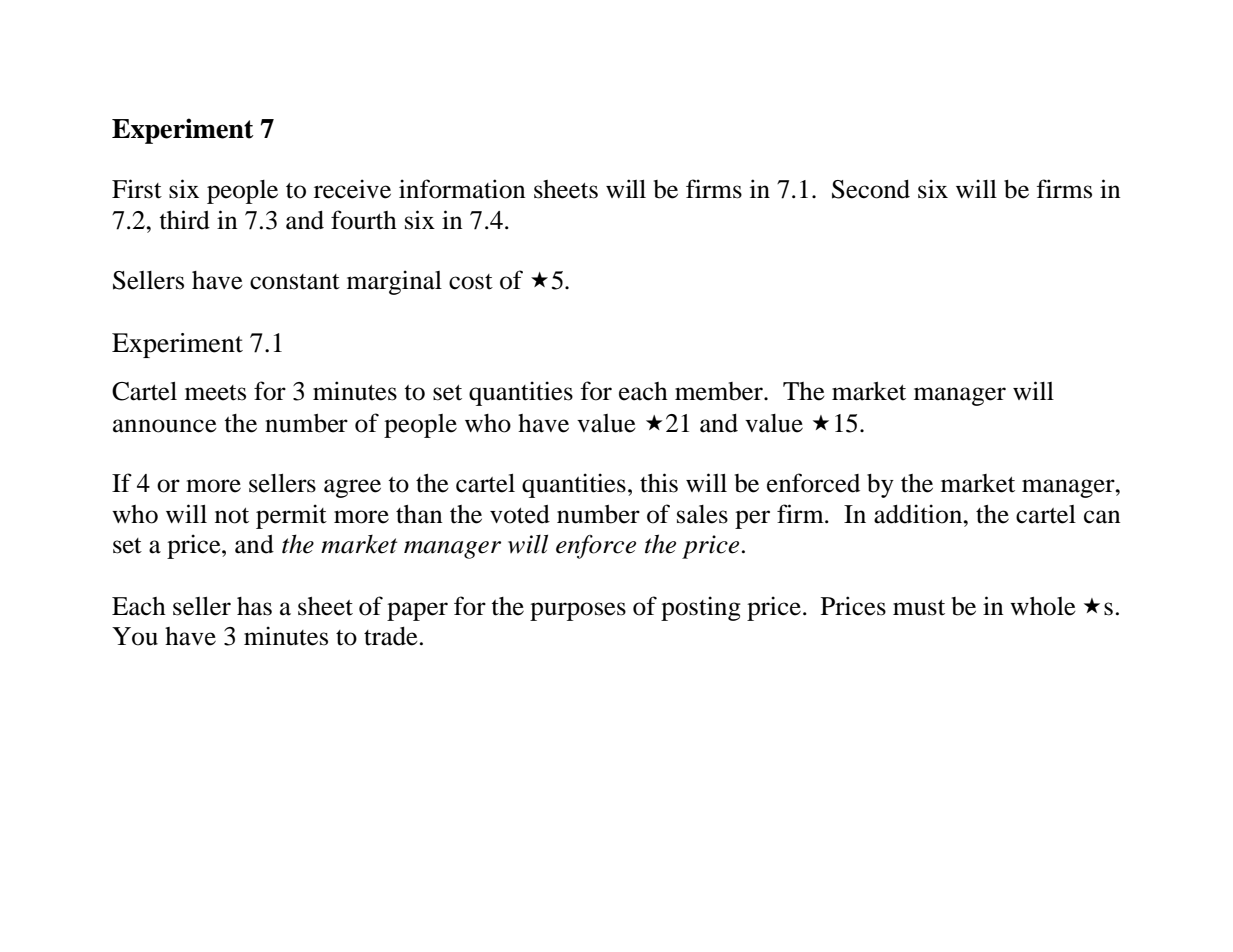 Image resolution: width=1233 pixels, height=952 pixels. I want to click on addition, so click(919, 514).
